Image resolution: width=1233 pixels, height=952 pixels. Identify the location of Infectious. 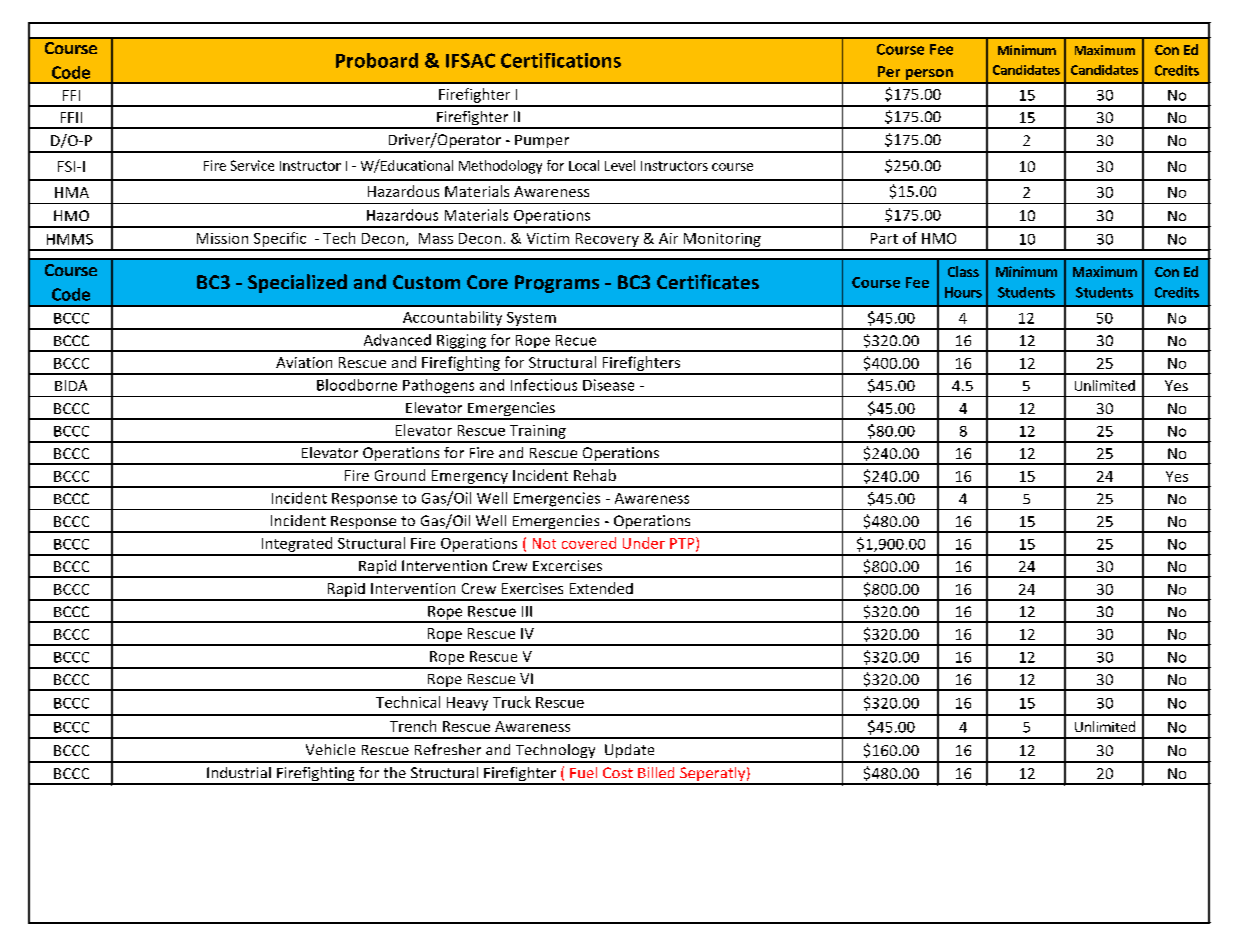
(544, 385).
